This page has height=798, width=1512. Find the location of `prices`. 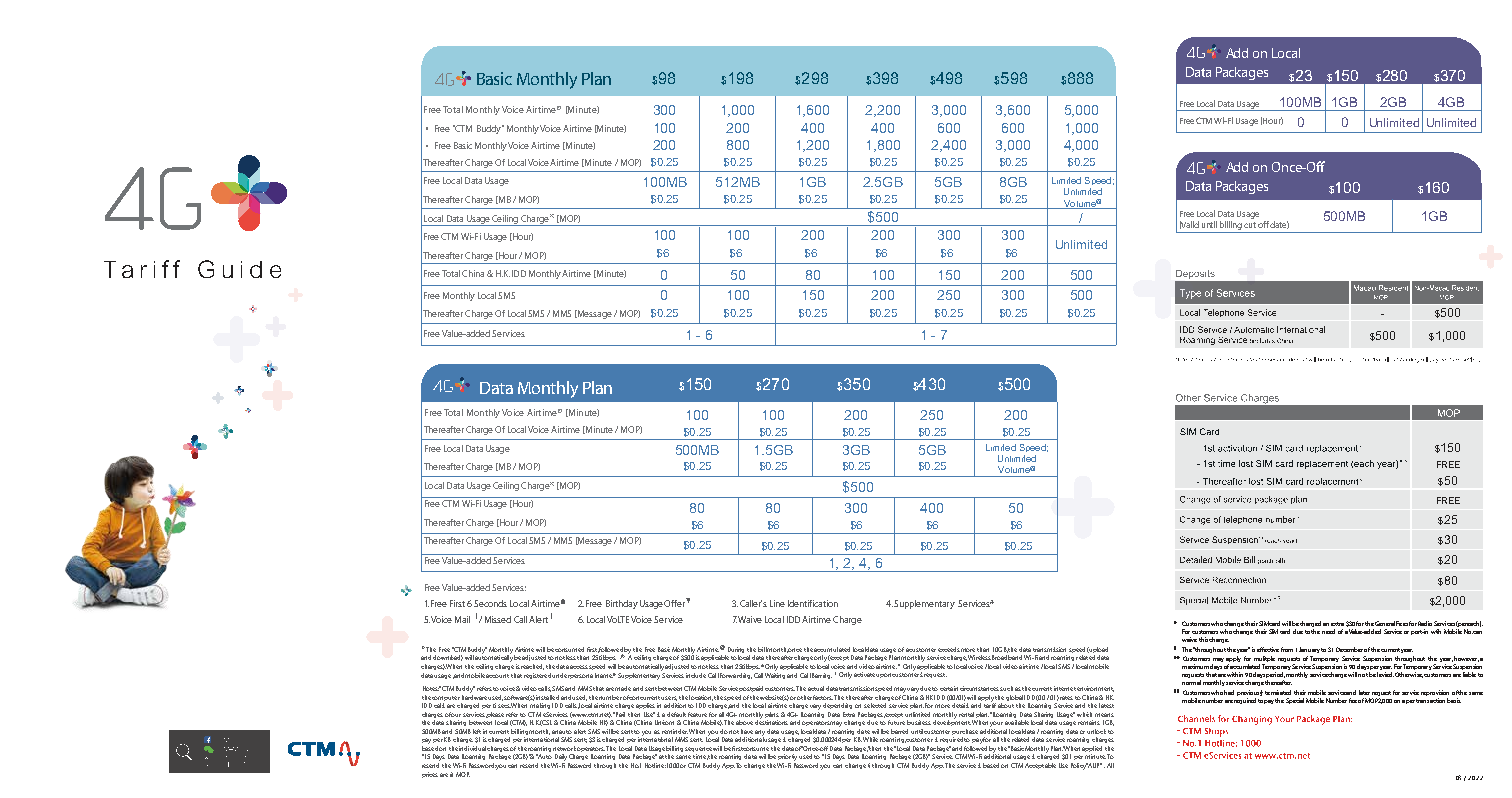

prices is located at coordinates (430, 775).
